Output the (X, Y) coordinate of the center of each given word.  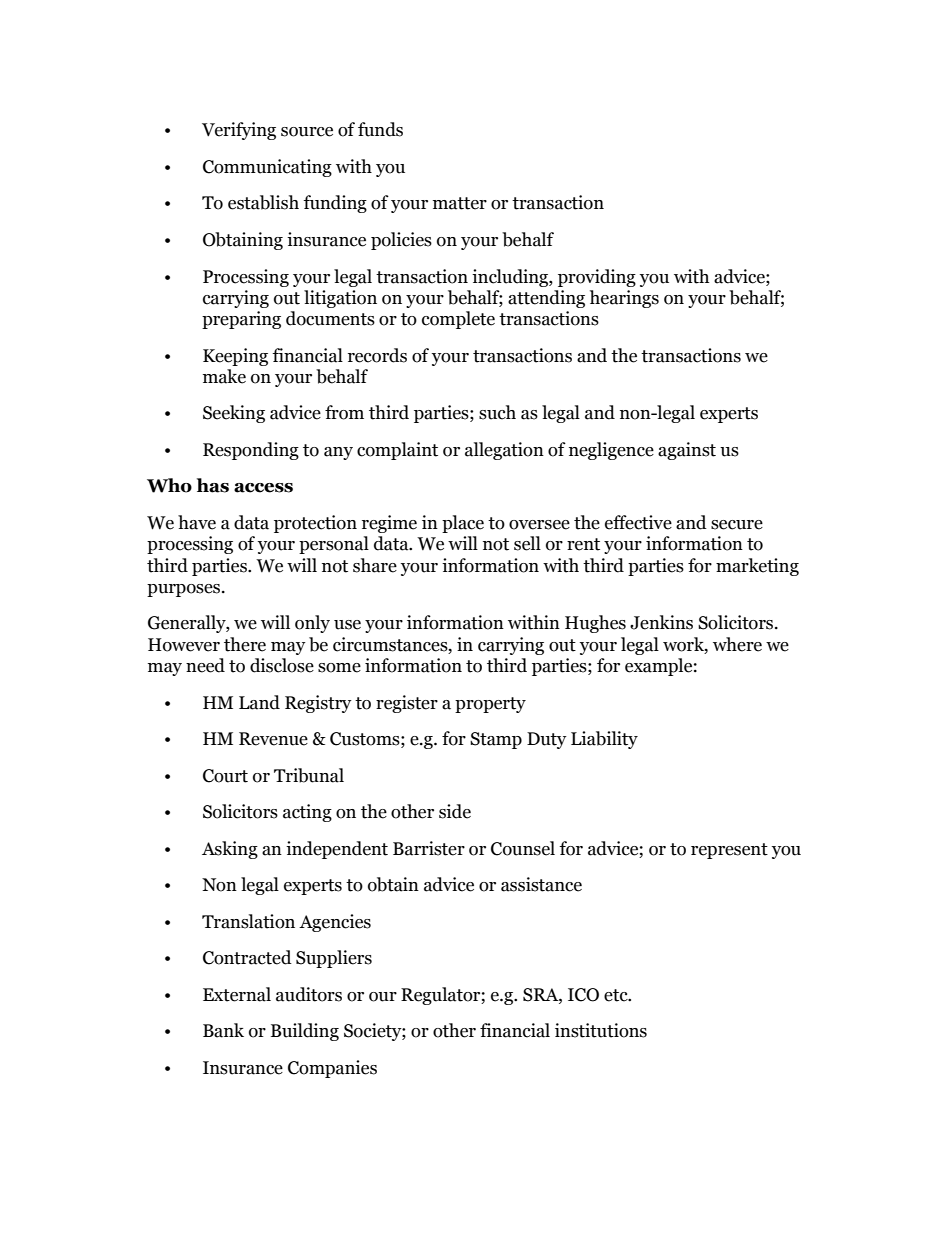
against (687, 451)
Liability (604, 740)
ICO (583, 995)
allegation (504, 451)
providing (597, 278)
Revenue (273, 739)
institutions (601, 1030)
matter (460, 203)
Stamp (496, 740)
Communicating (267, 168)
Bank (223, 1030)
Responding (251, 451)
